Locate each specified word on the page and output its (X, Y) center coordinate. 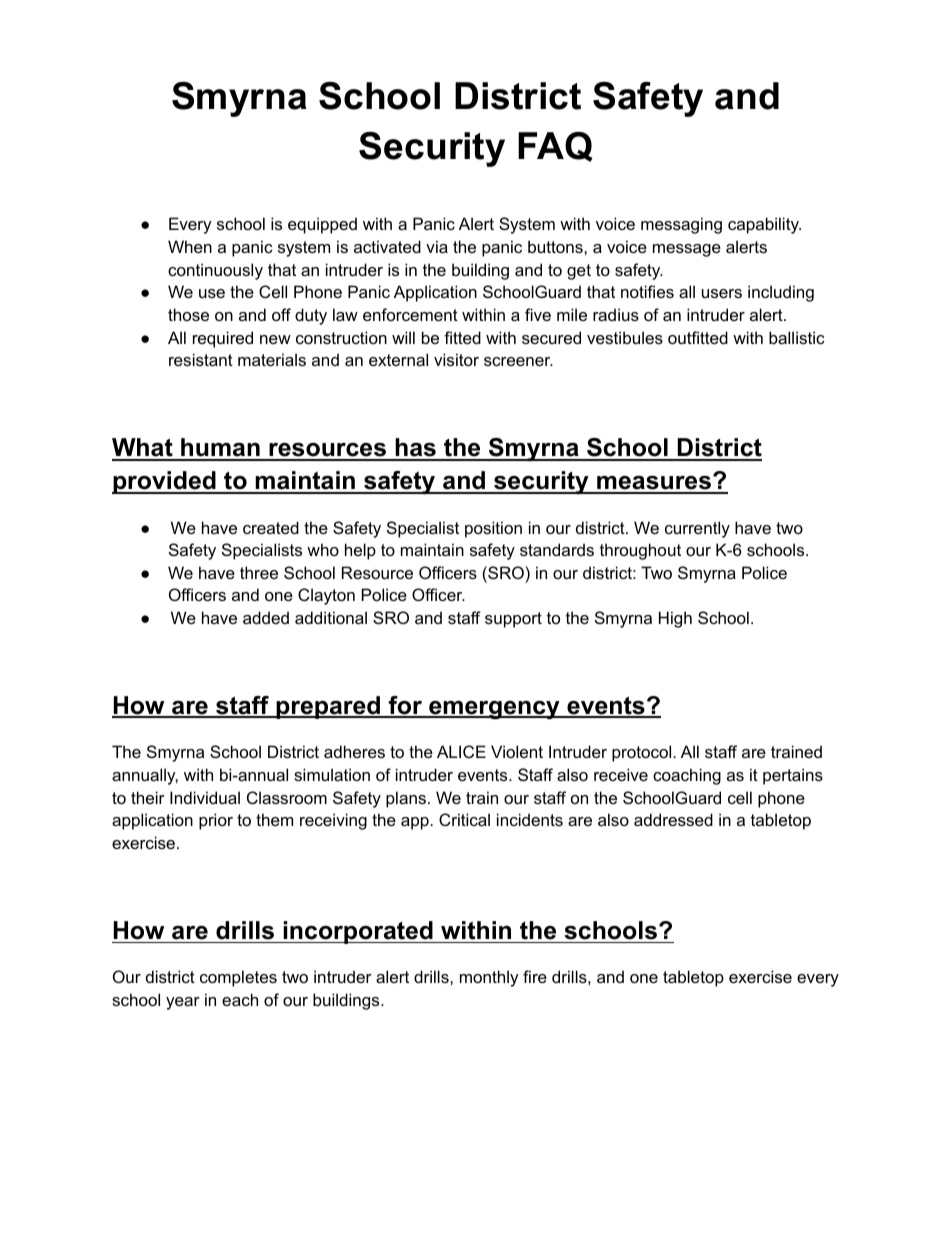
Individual (205, 797)
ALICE (461, 751)
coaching (687, 776)
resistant (201, 359)
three (259, 572)
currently (697, 529)
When (190, 246)
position (493, 529)
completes (238, 978)
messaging (681, 225)
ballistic (797, 337)
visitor (456, 359)
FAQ (555, 147)
